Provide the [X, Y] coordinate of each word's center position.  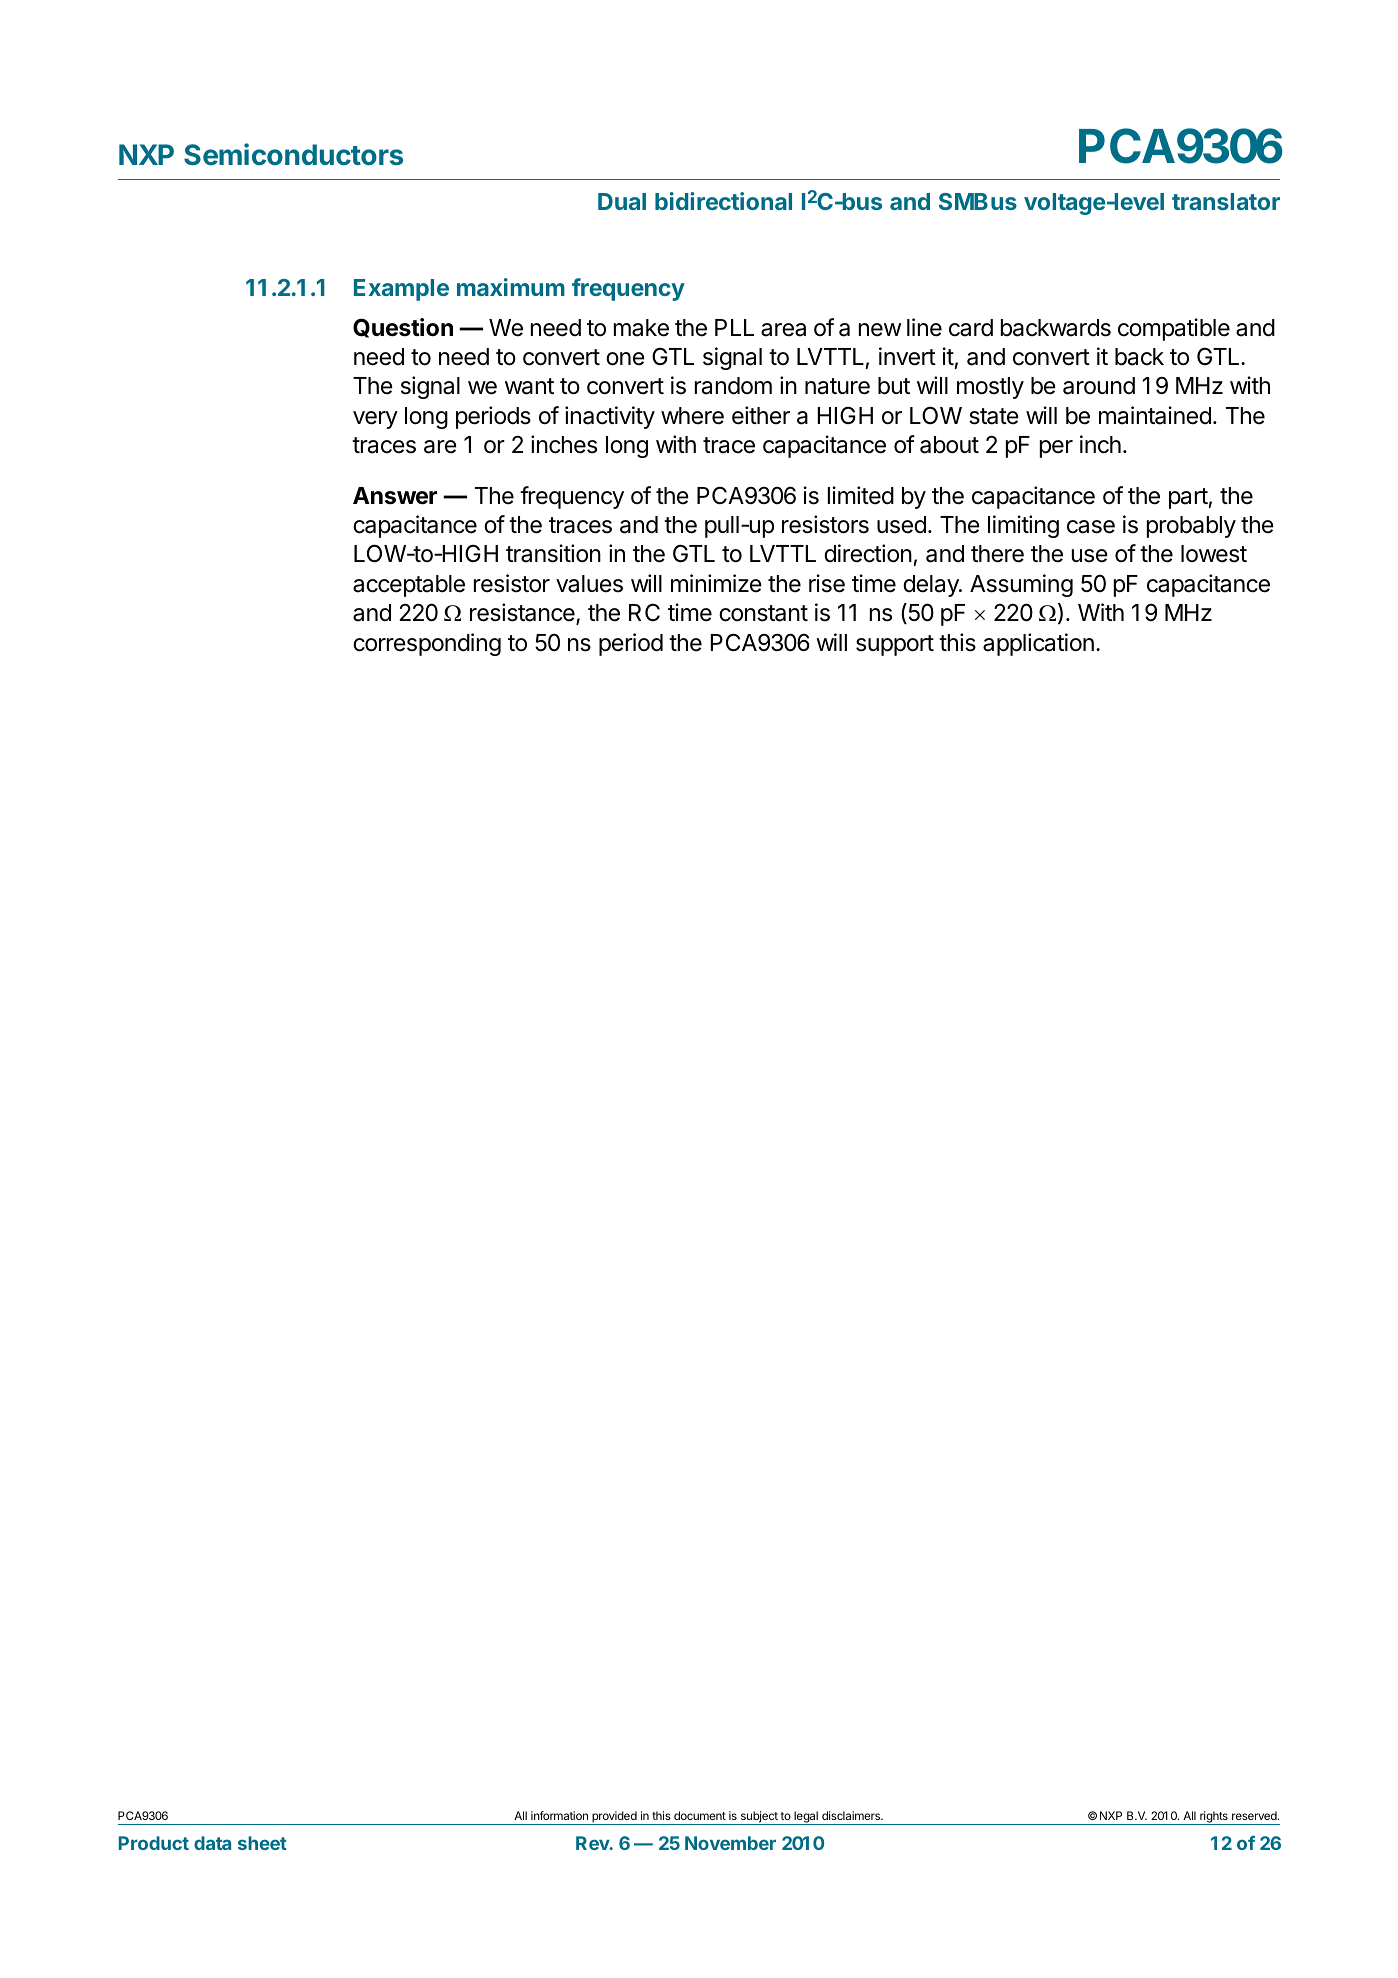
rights [1214, 1818]
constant [763, 613]
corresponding [427, 644]
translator [1226, 201]
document [700, 1815]
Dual [622, 201]
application [1038, 644]
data [212, 1843]
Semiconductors [293, 154]
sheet [262, 1843]
